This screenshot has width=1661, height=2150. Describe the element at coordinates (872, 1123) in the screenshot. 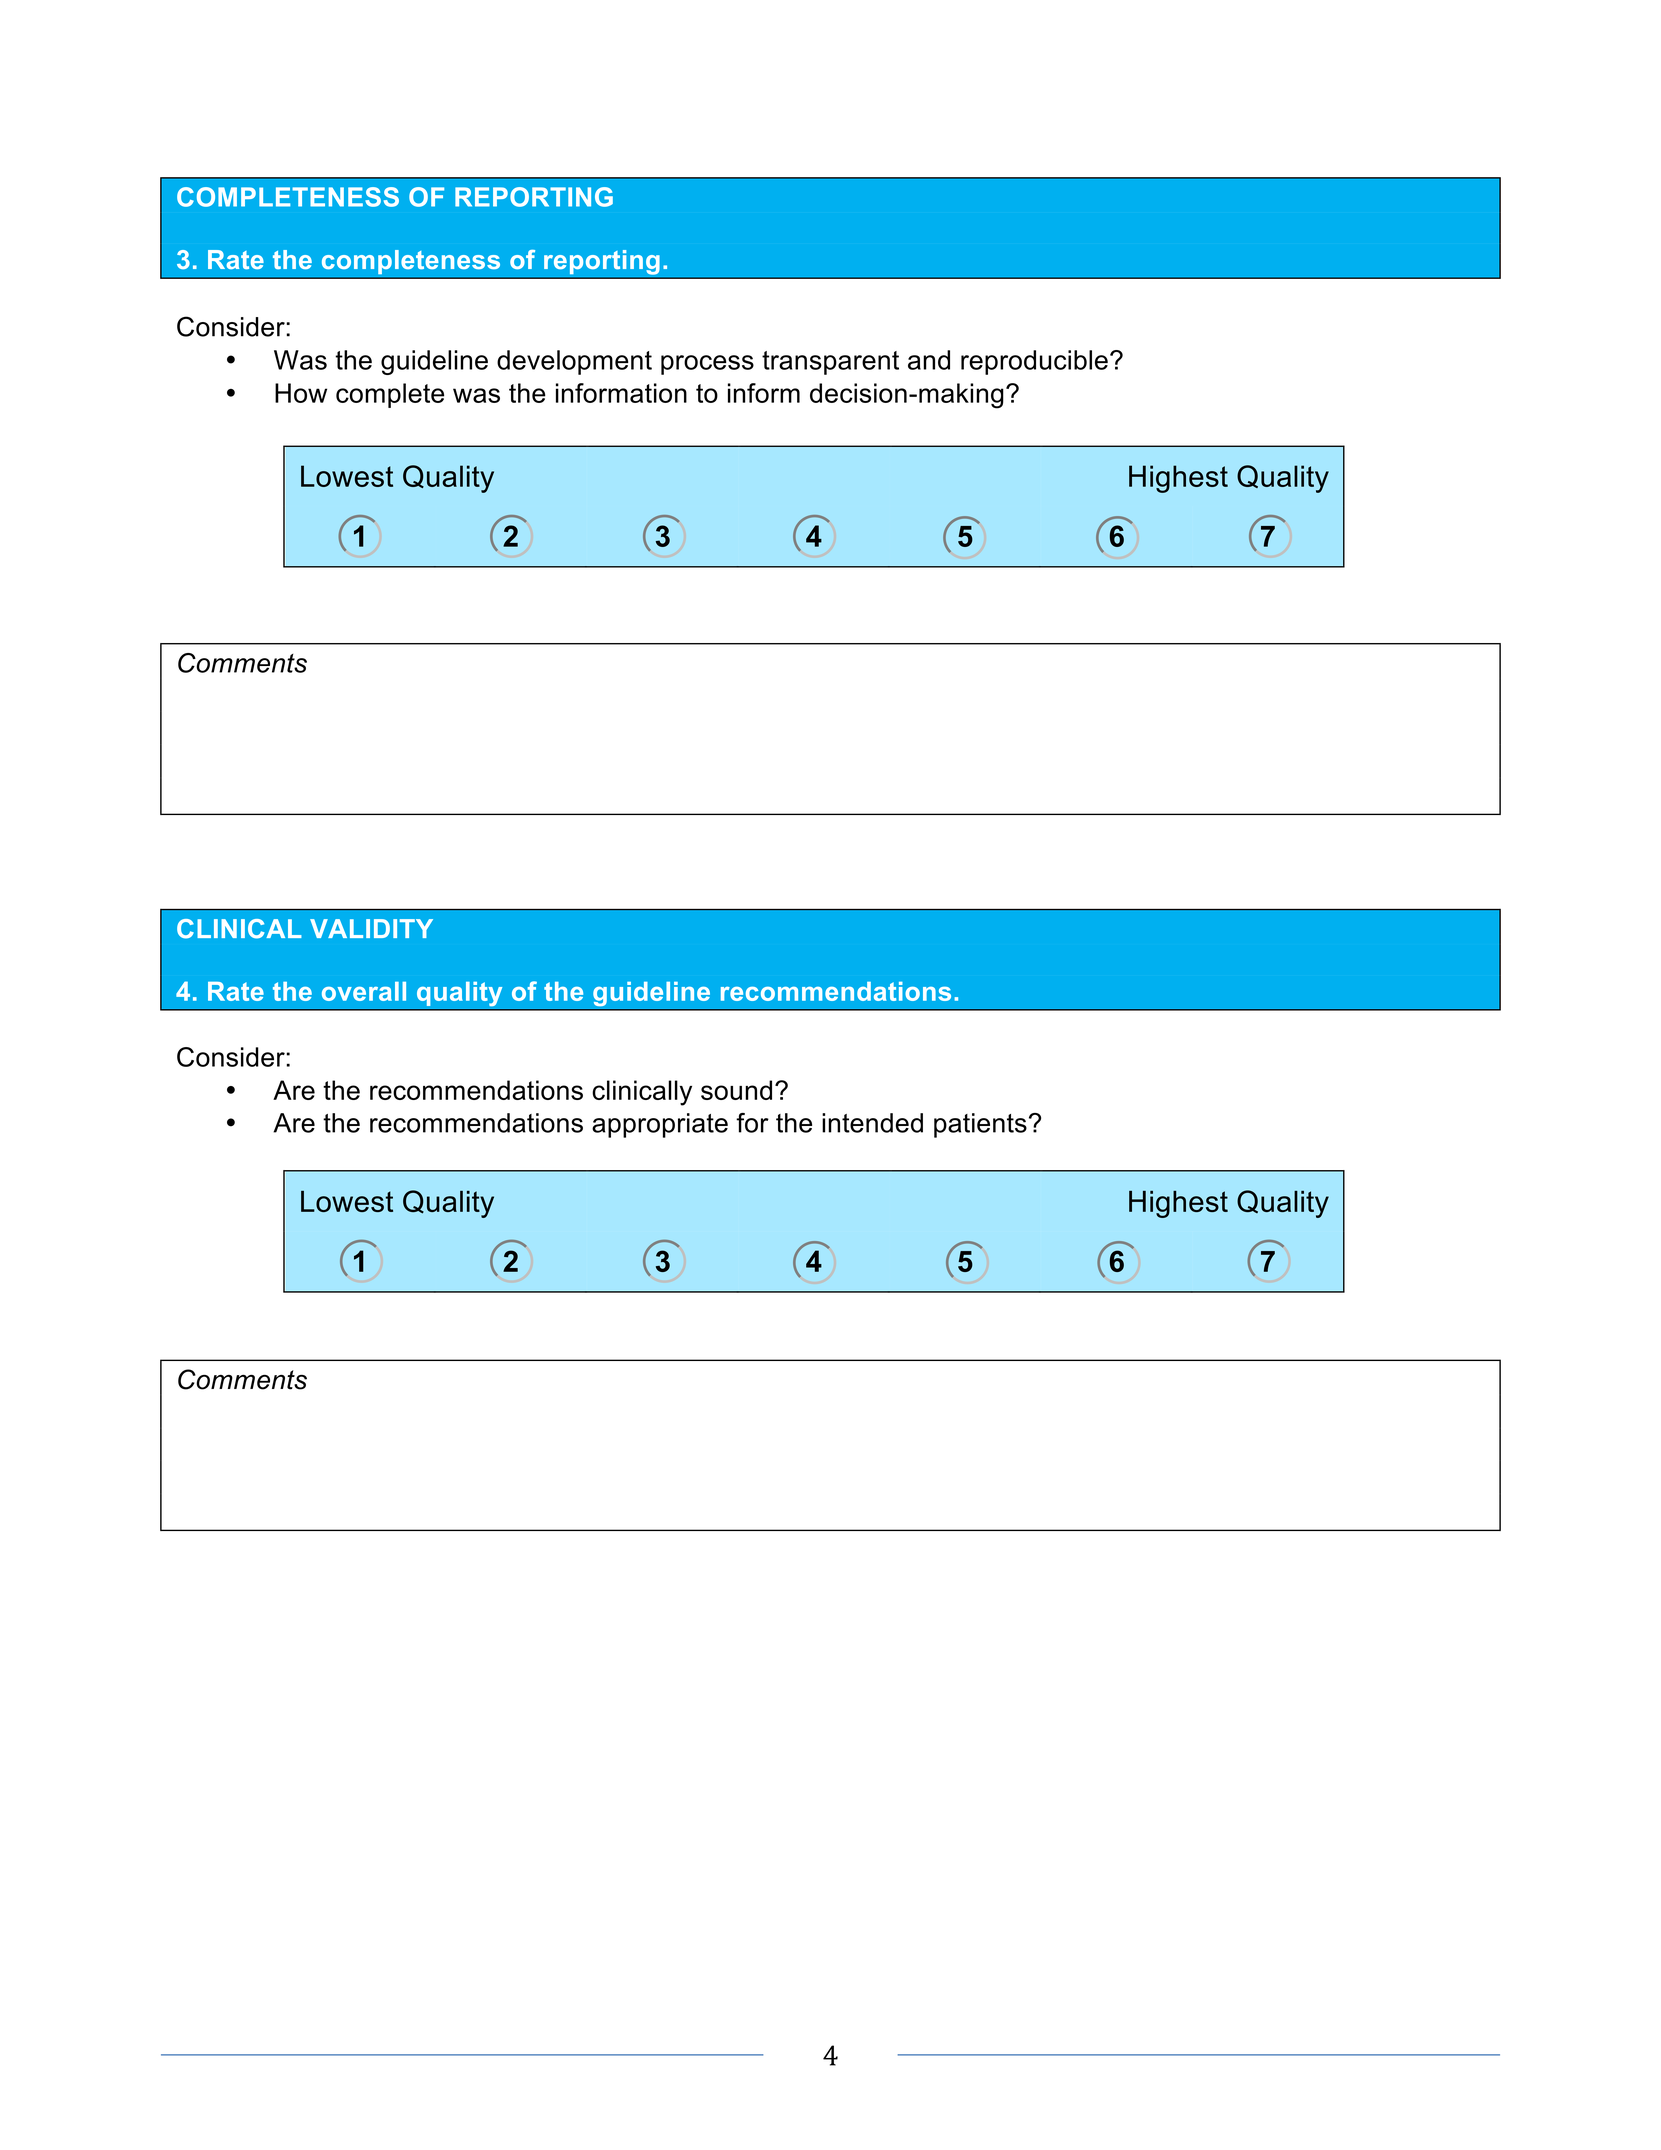

I see `intended` at that location.
